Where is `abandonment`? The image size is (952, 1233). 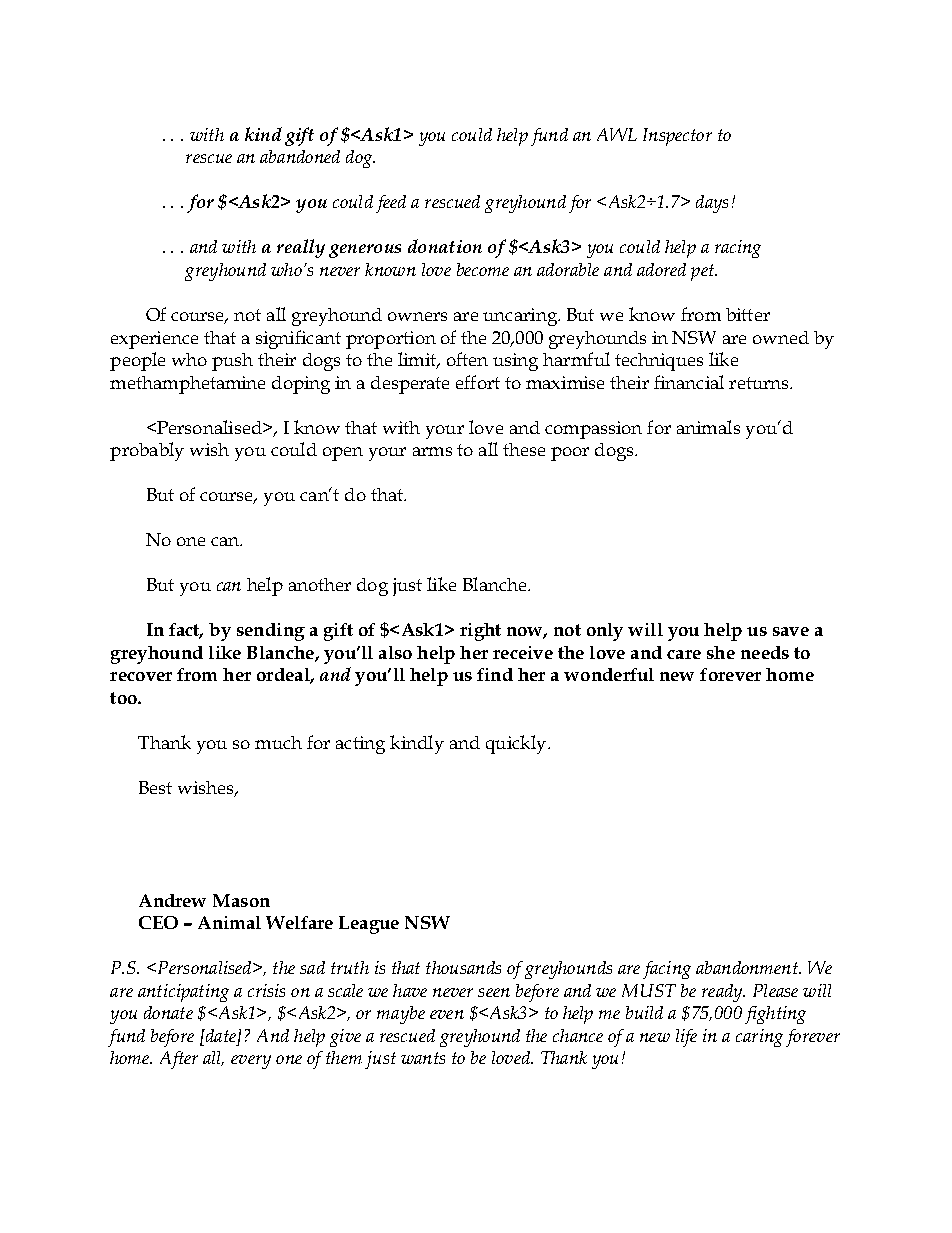 abandonment is located at coordinates (748, 967).
